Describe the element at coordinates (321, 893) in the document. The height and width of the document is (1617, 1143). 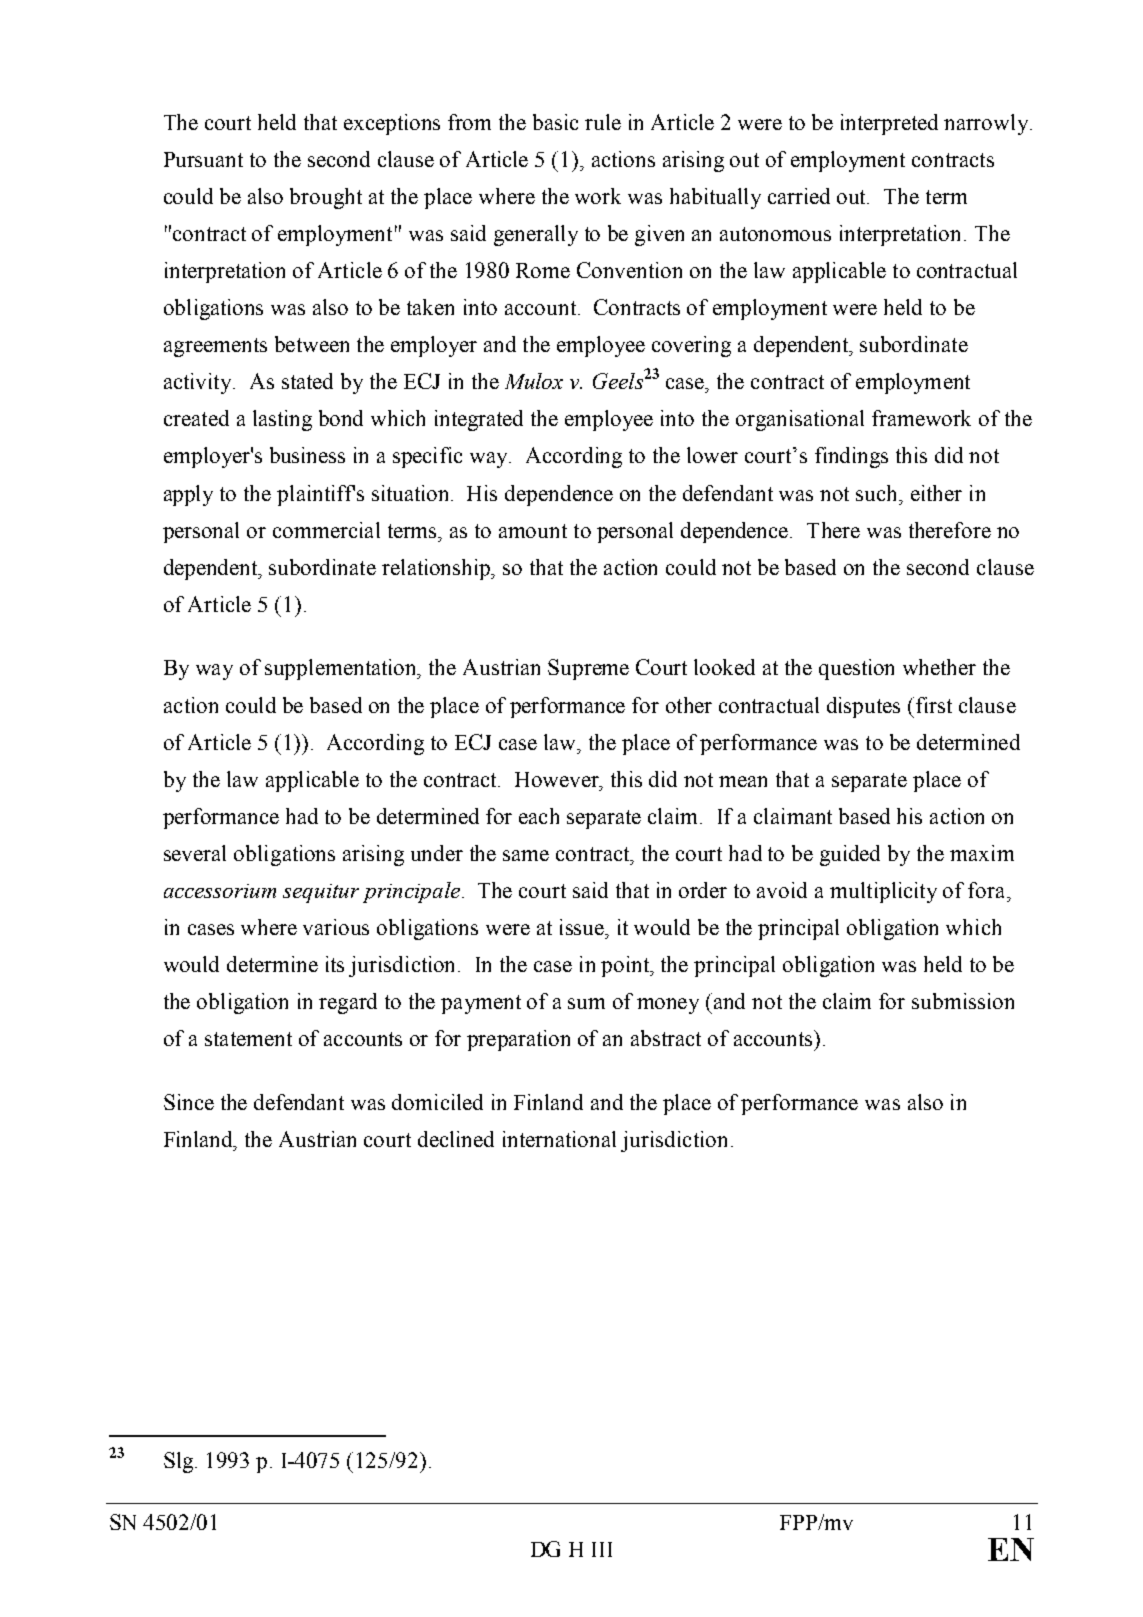
I see `sequitur` at that location.
